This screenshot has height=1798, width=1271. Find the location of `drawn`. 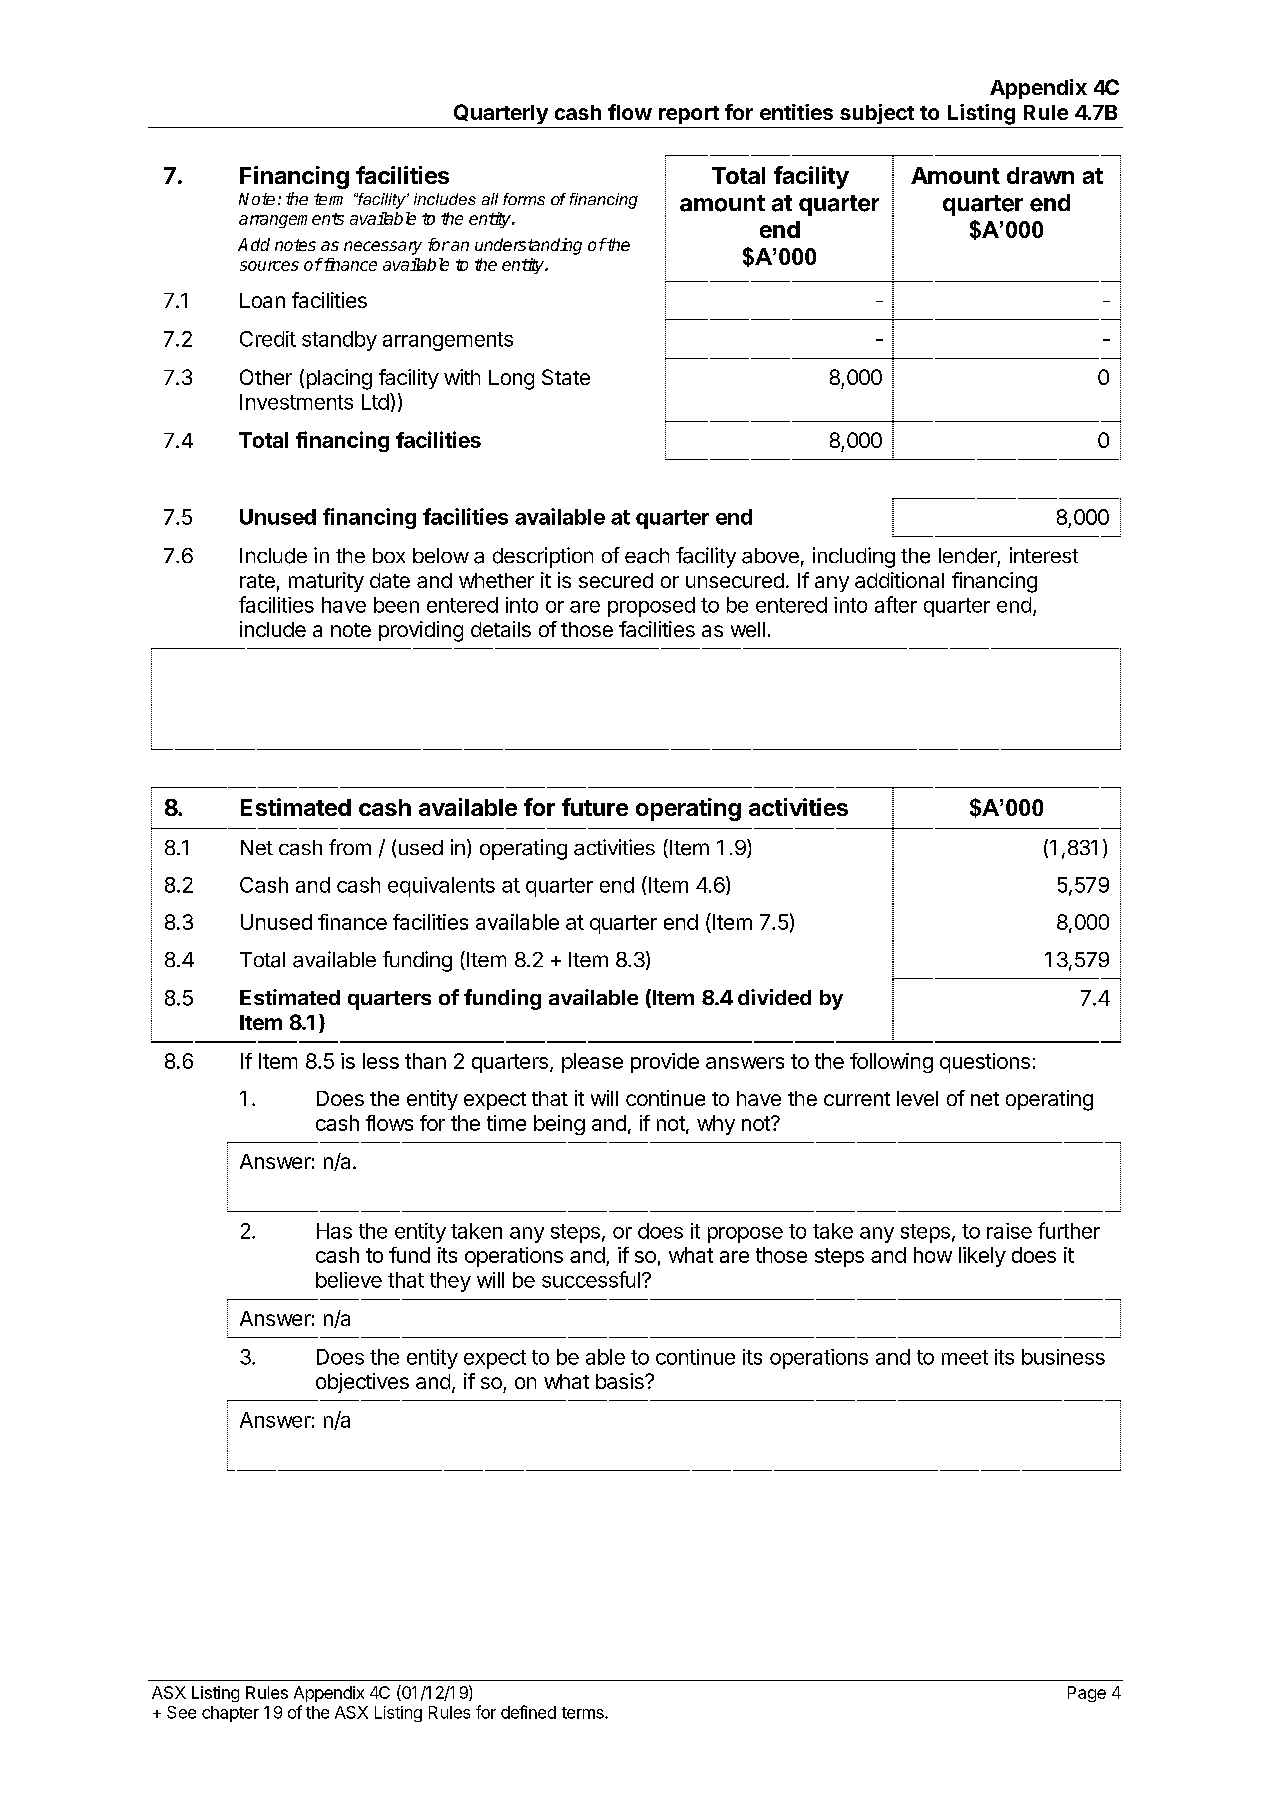

drawn is located at coordinates (1040, 175).
